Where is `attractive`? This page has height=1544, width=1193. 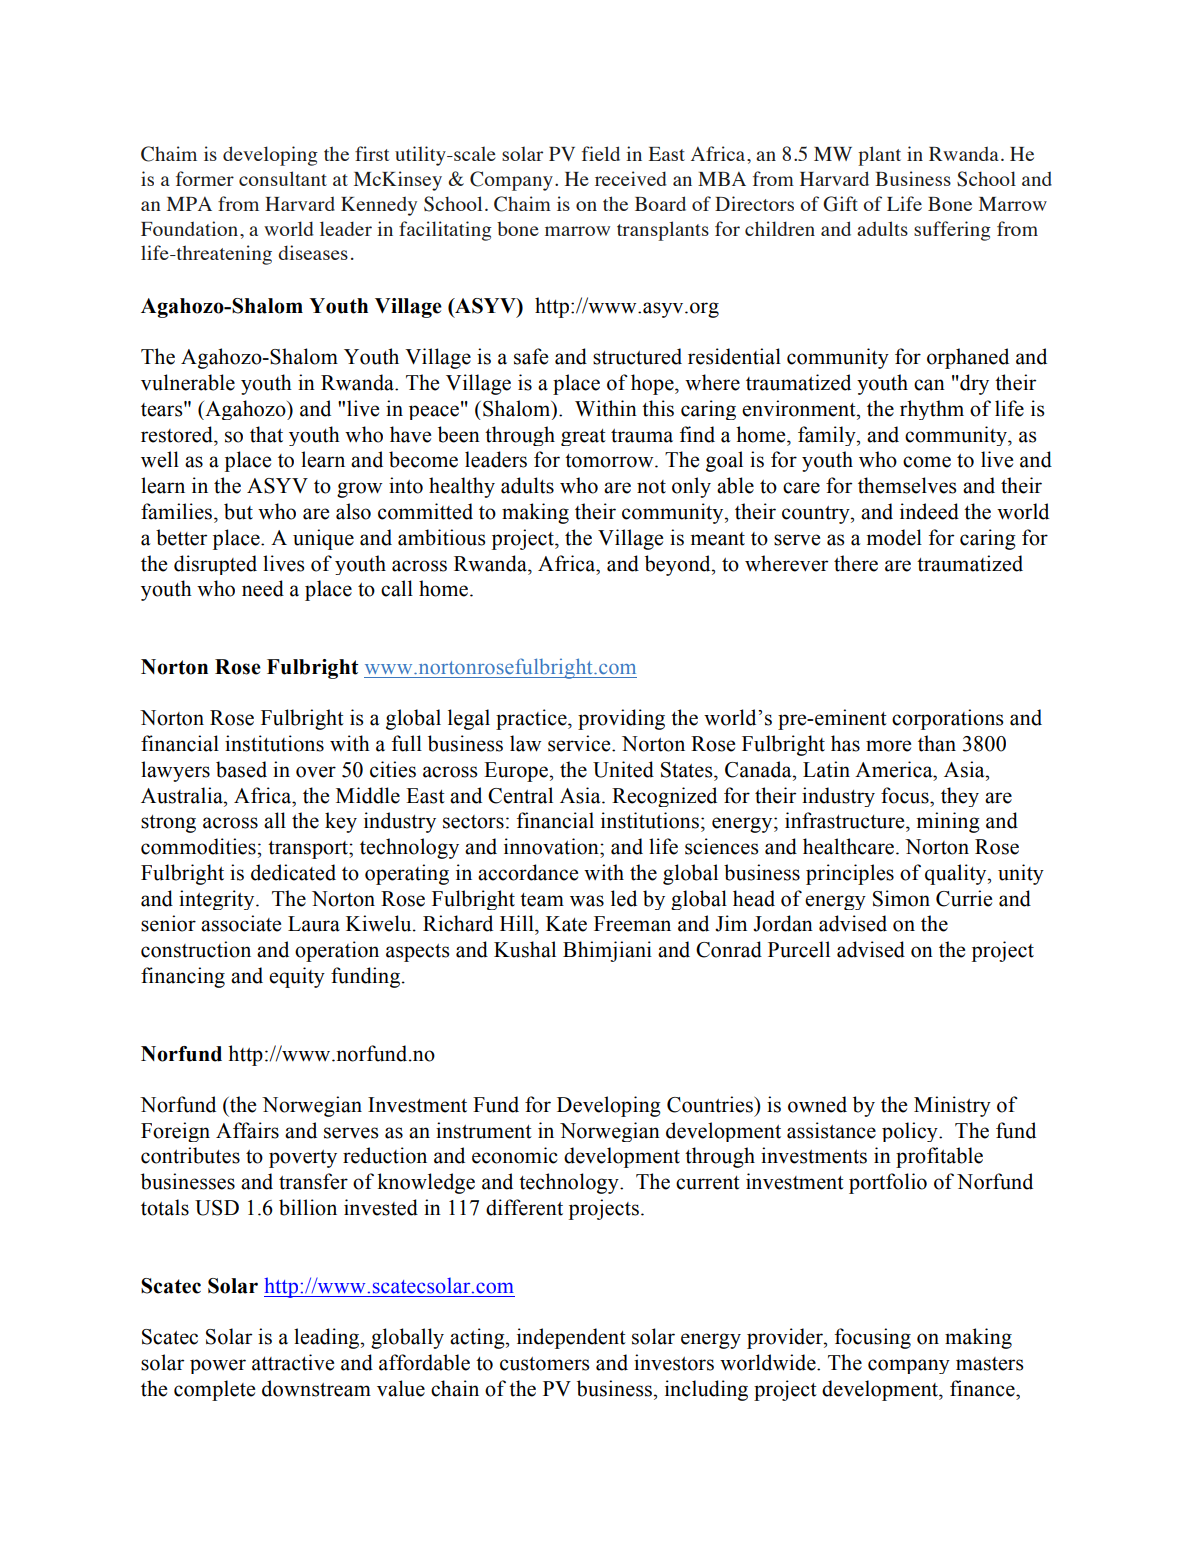
attractive is located at coordinates (293, 1362).
